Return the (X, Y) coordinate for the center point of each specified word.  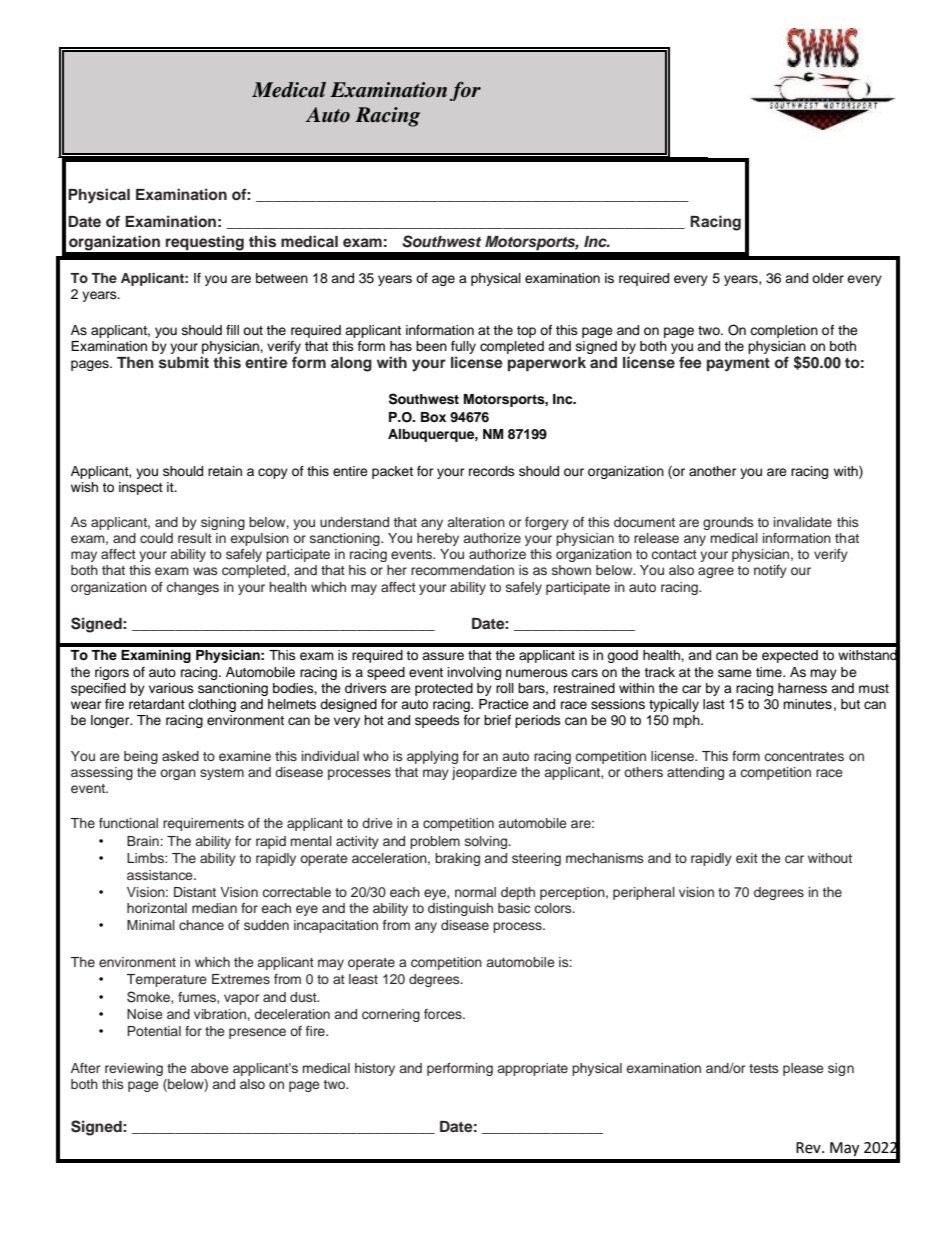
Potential (154, 1031)
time (770, 672)
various (171, 688)
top (526, 332)
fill (232, 330)
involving (474, 673)
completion (784, 331)
